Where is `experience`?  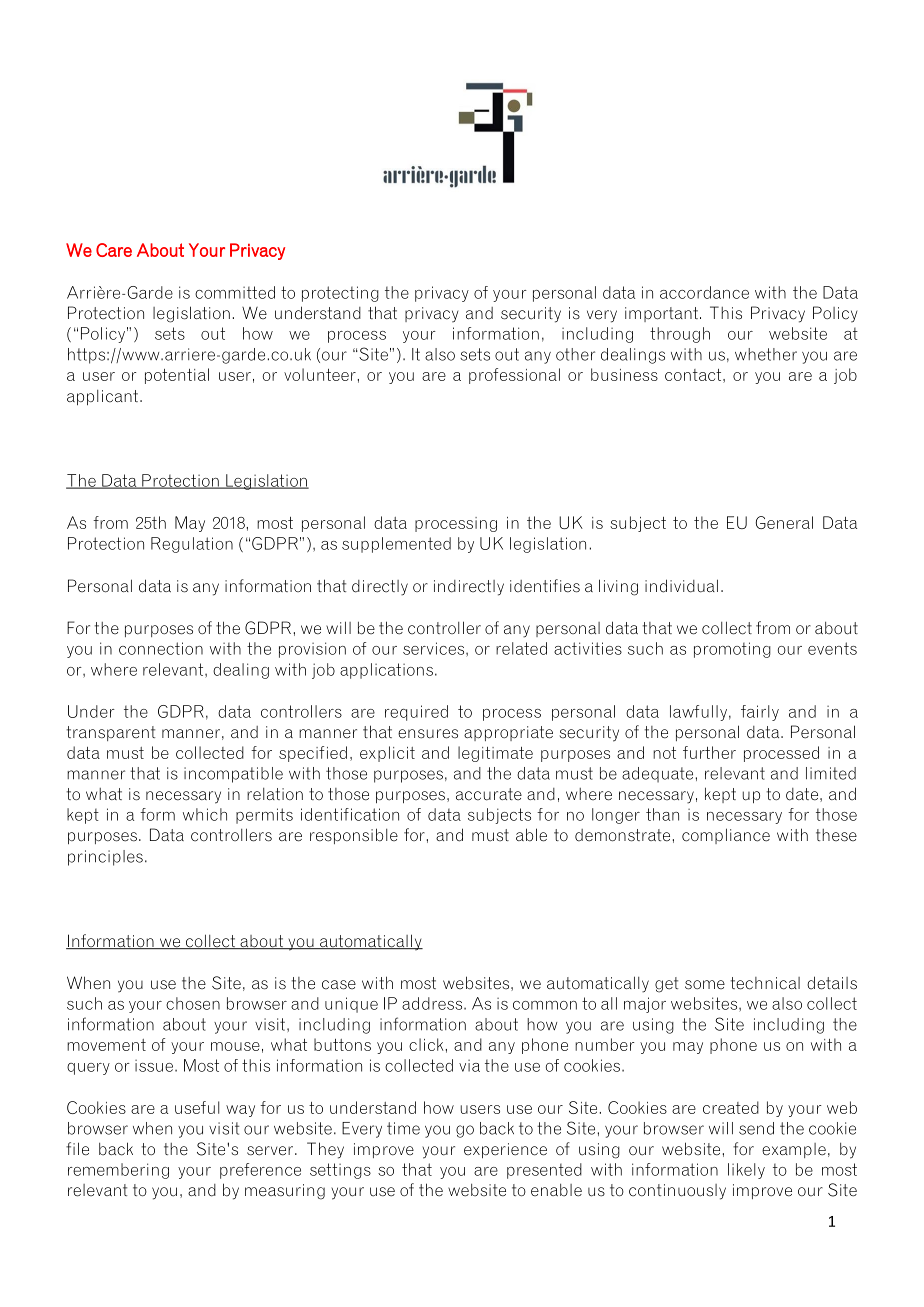
experience is located at coordinates (505, 1150).
